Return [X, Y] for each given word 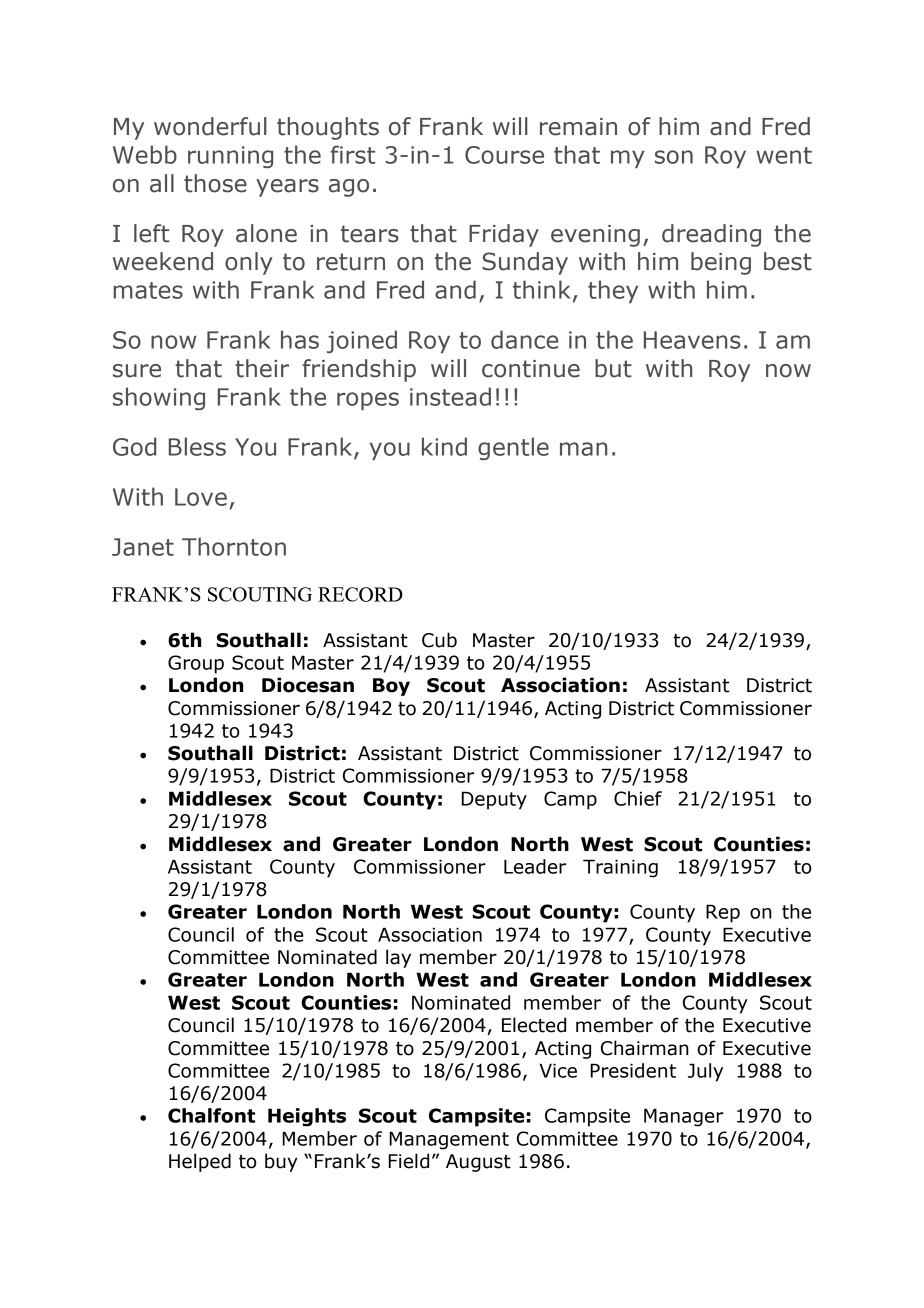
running [230, 157]
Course [504, 155]
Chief [638, 798]
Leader [535, 866]
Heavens [692, 340]
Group [196, 664]
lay [398, 958]
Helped [200, 1162]
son [674, 157]
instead [450, 396]
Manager [684, 1117]
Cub [439, 640]
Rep [723, 913]
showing [159, 398]
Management [449, 1140]
